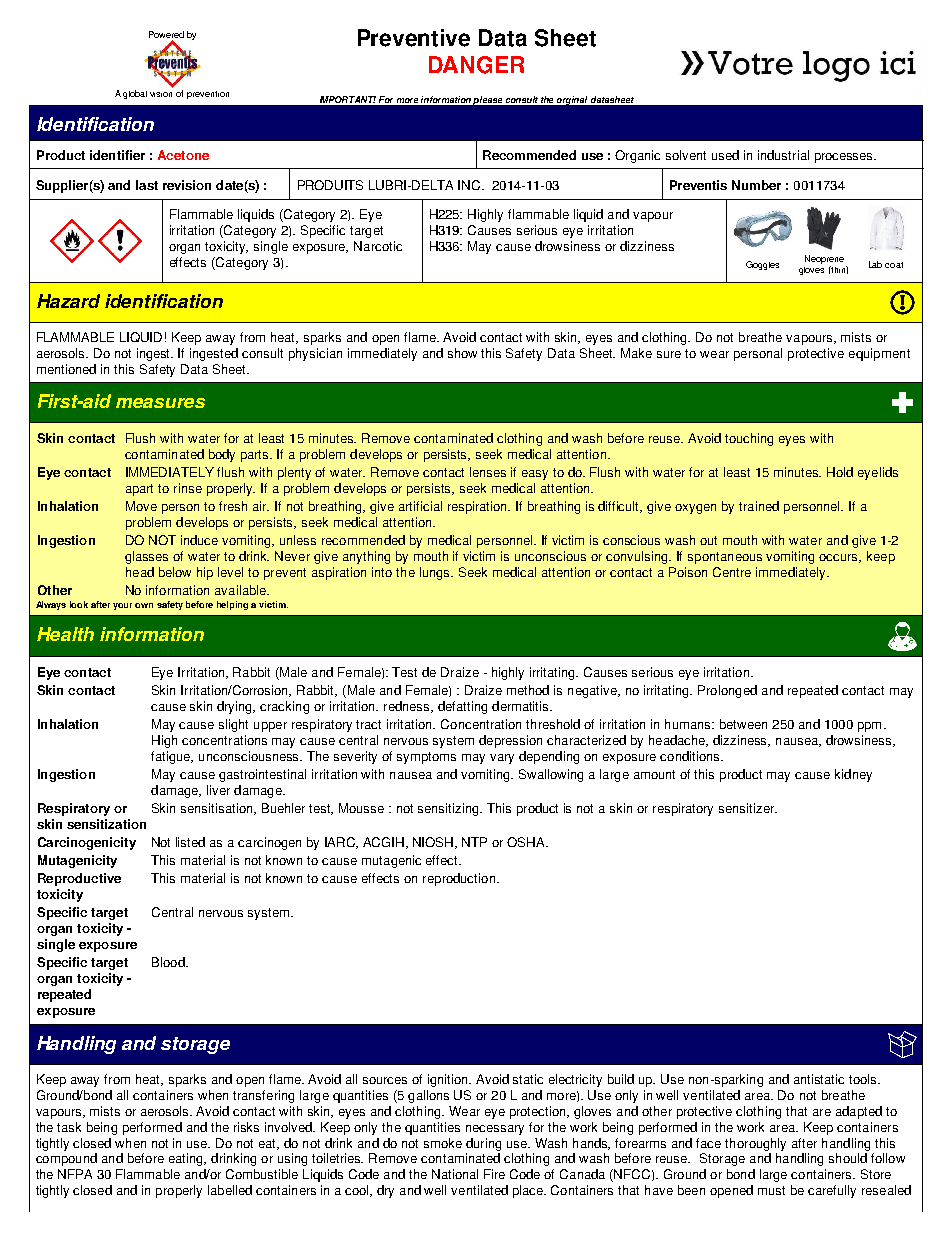 The image size is (952, 1233). I want to click on global, so click(135, 94).
